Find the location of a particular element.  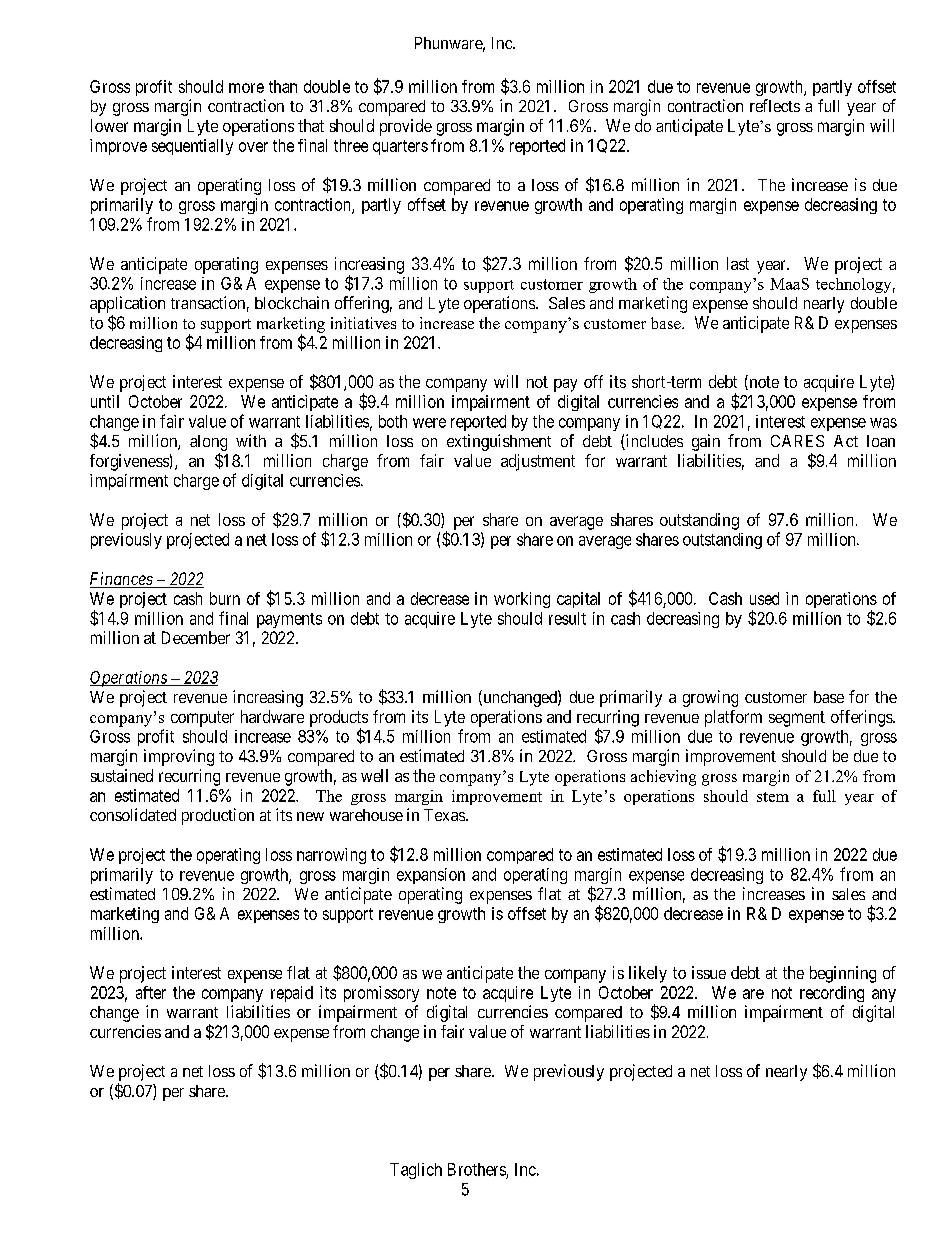

provide is located at coordinates (406, 127).
